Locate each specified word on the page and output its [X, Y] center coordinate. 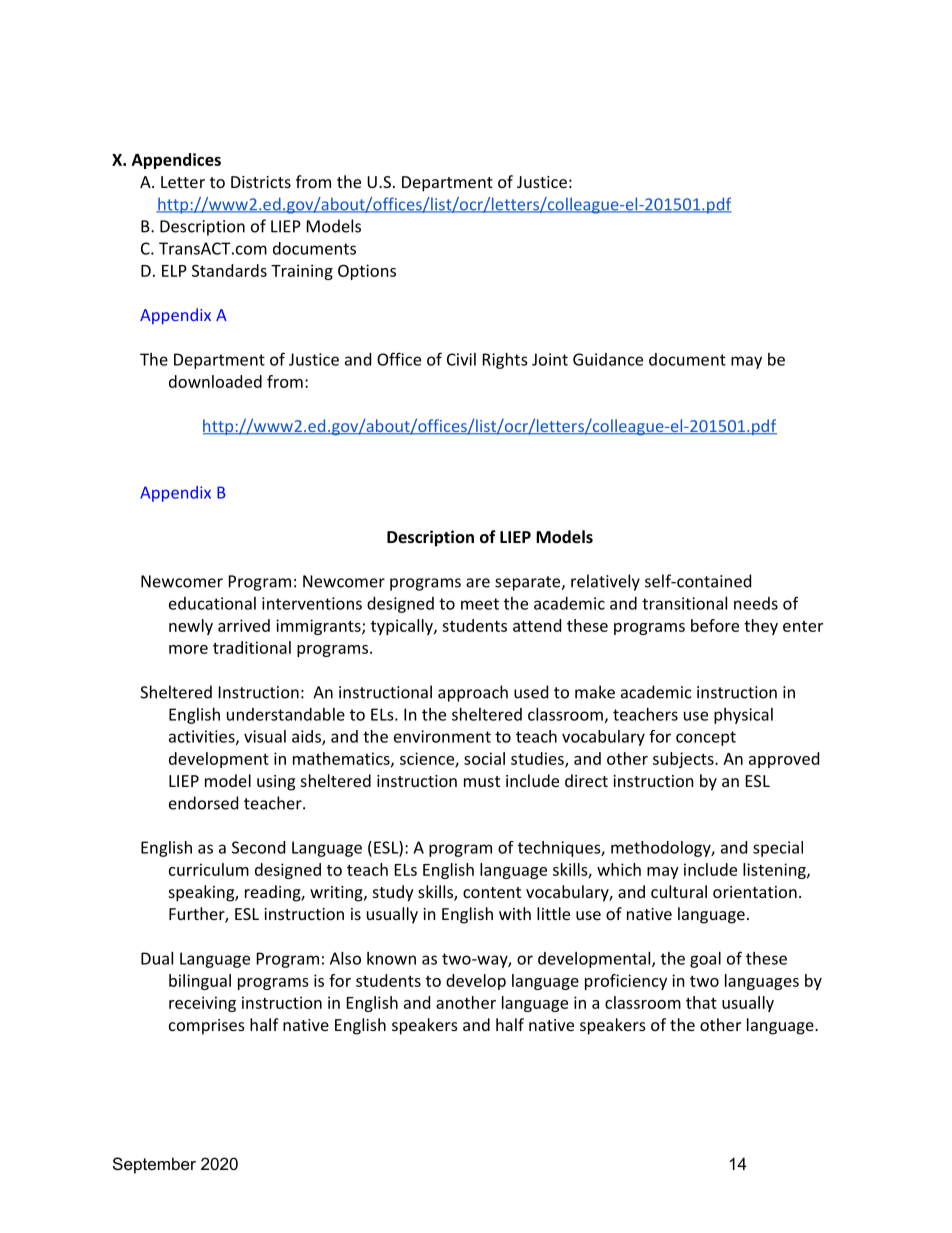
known [391, 958]
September [154, 1165]
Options [367, 272]
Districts [261, 182]
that [701, 1002]
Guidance [608, 359]
